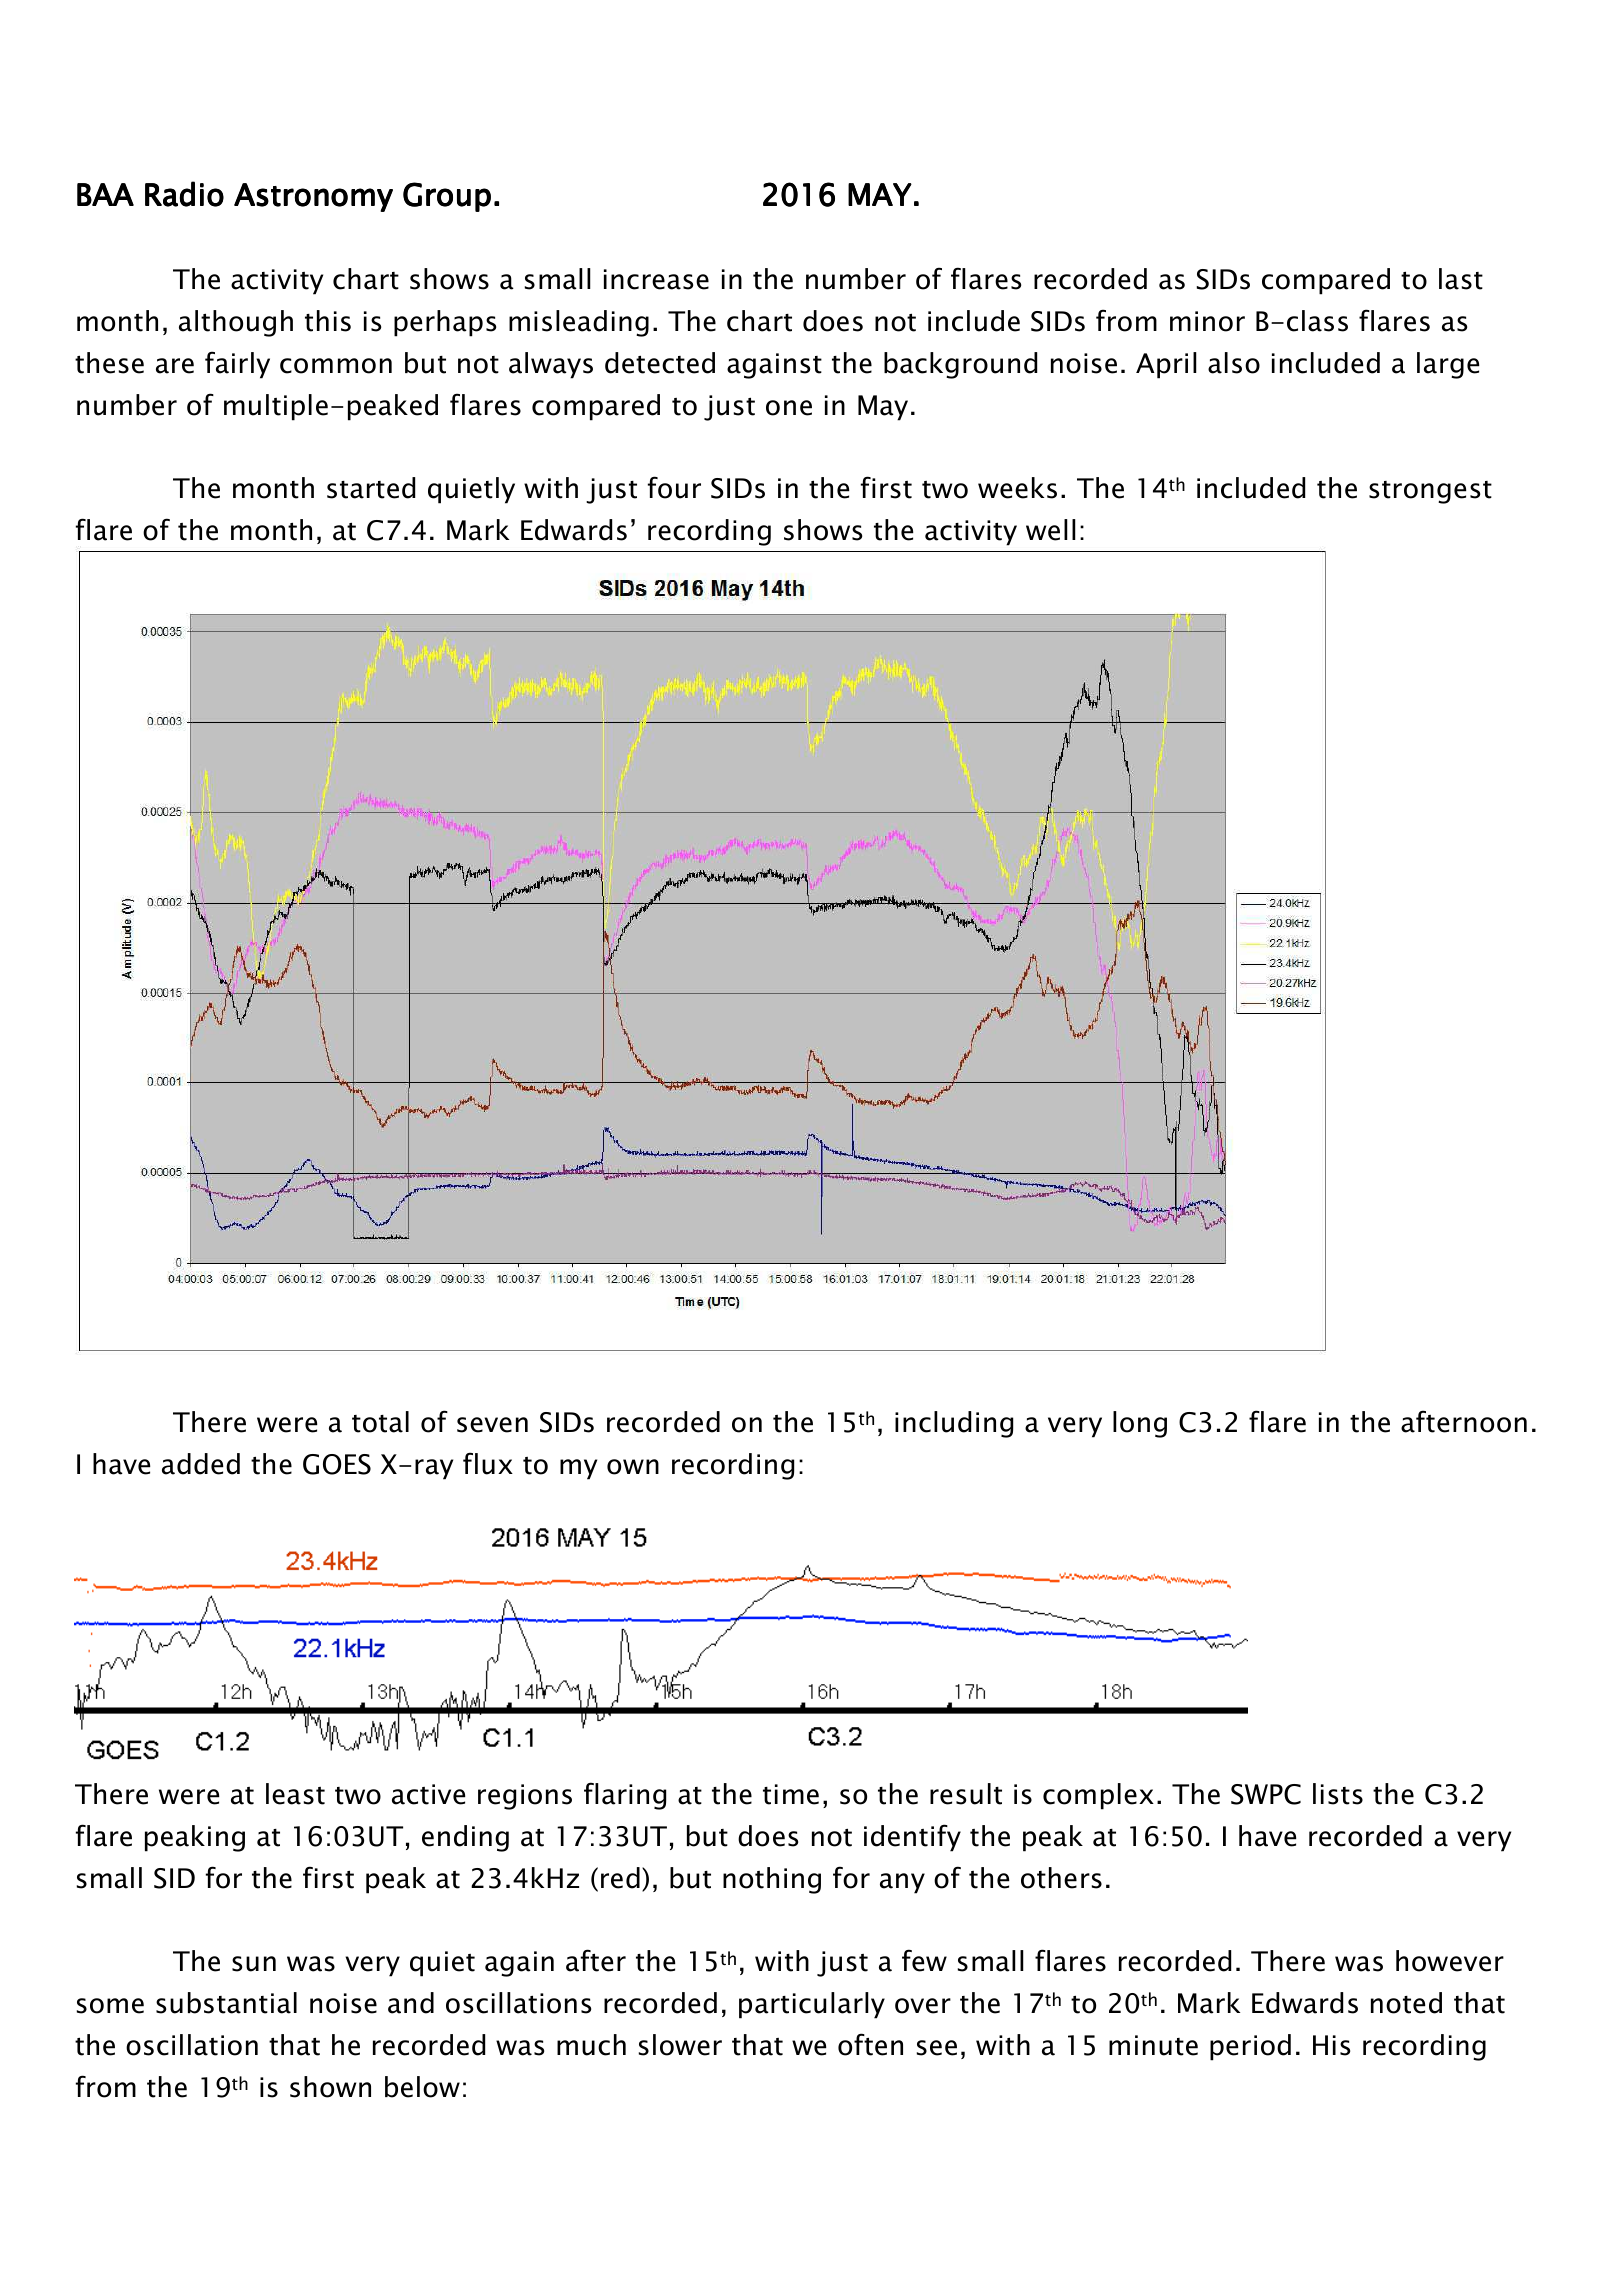  What do you see at coordinates (337, 1464) in the document?
I see `GOES` at bounding box center [337, 1464].
